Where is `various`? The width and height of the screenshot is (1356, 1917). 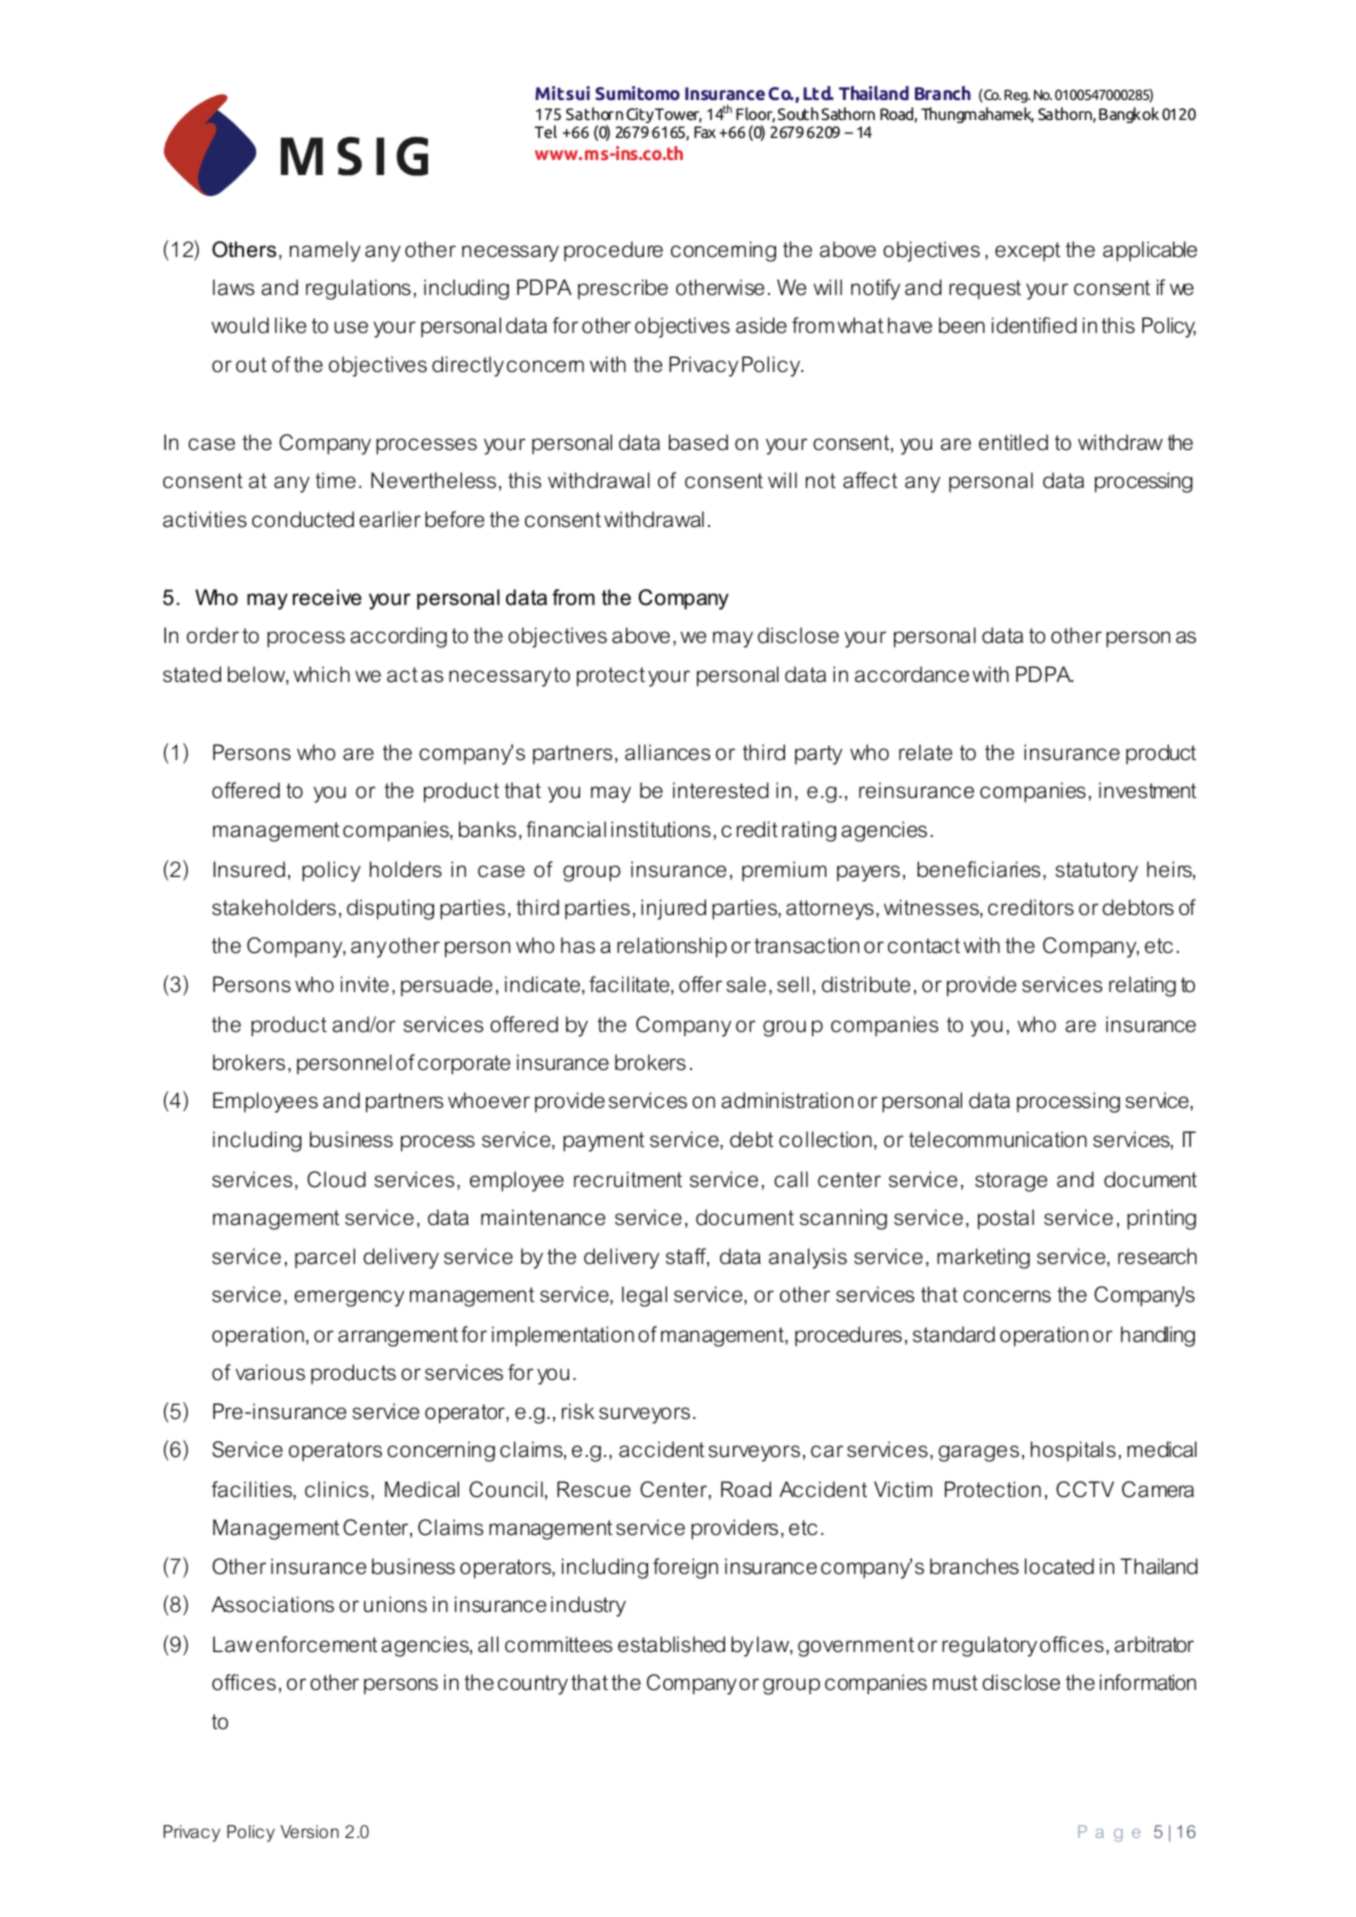 various is located at coordinates (270, 1372).
